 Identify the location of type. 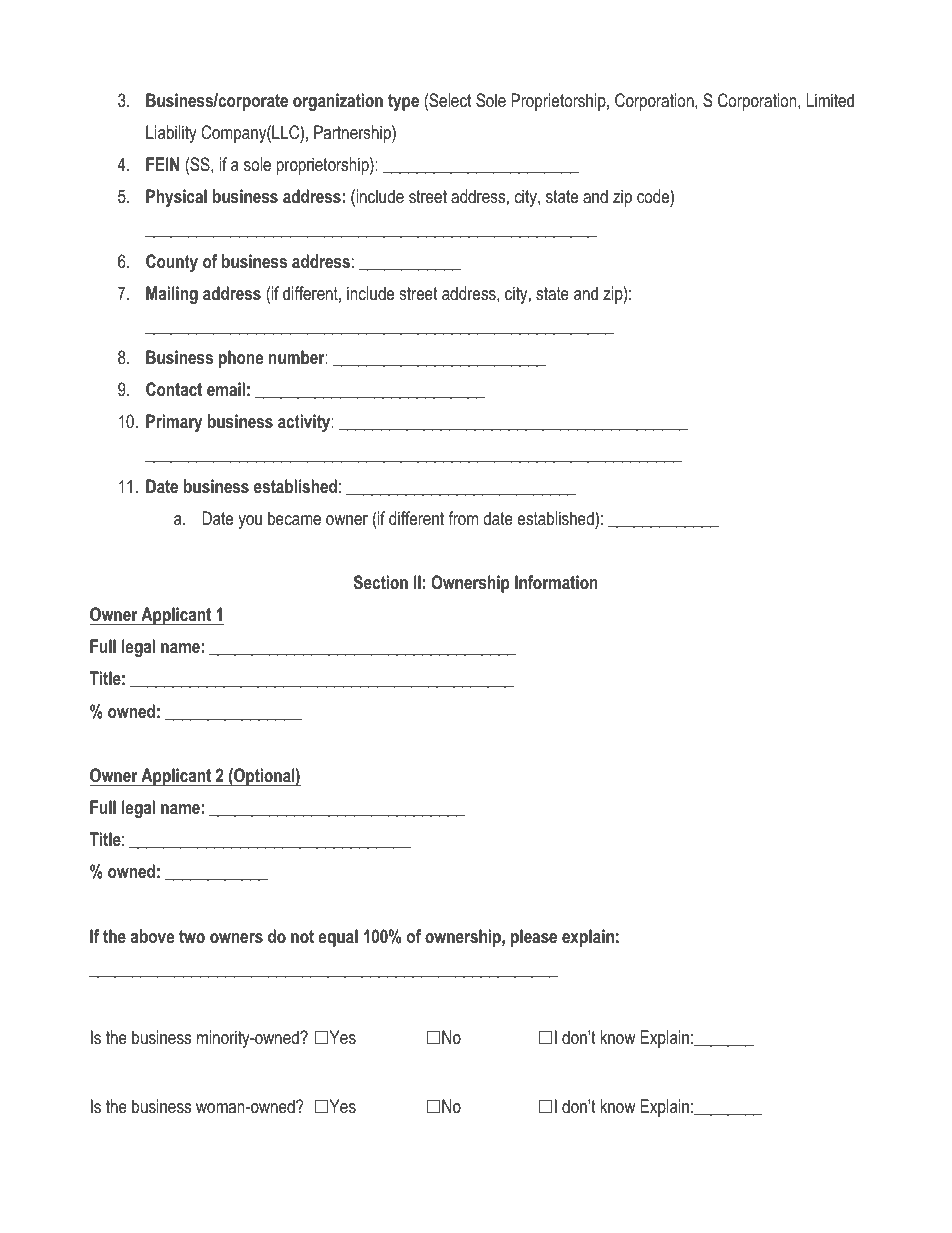
(403, 102).
